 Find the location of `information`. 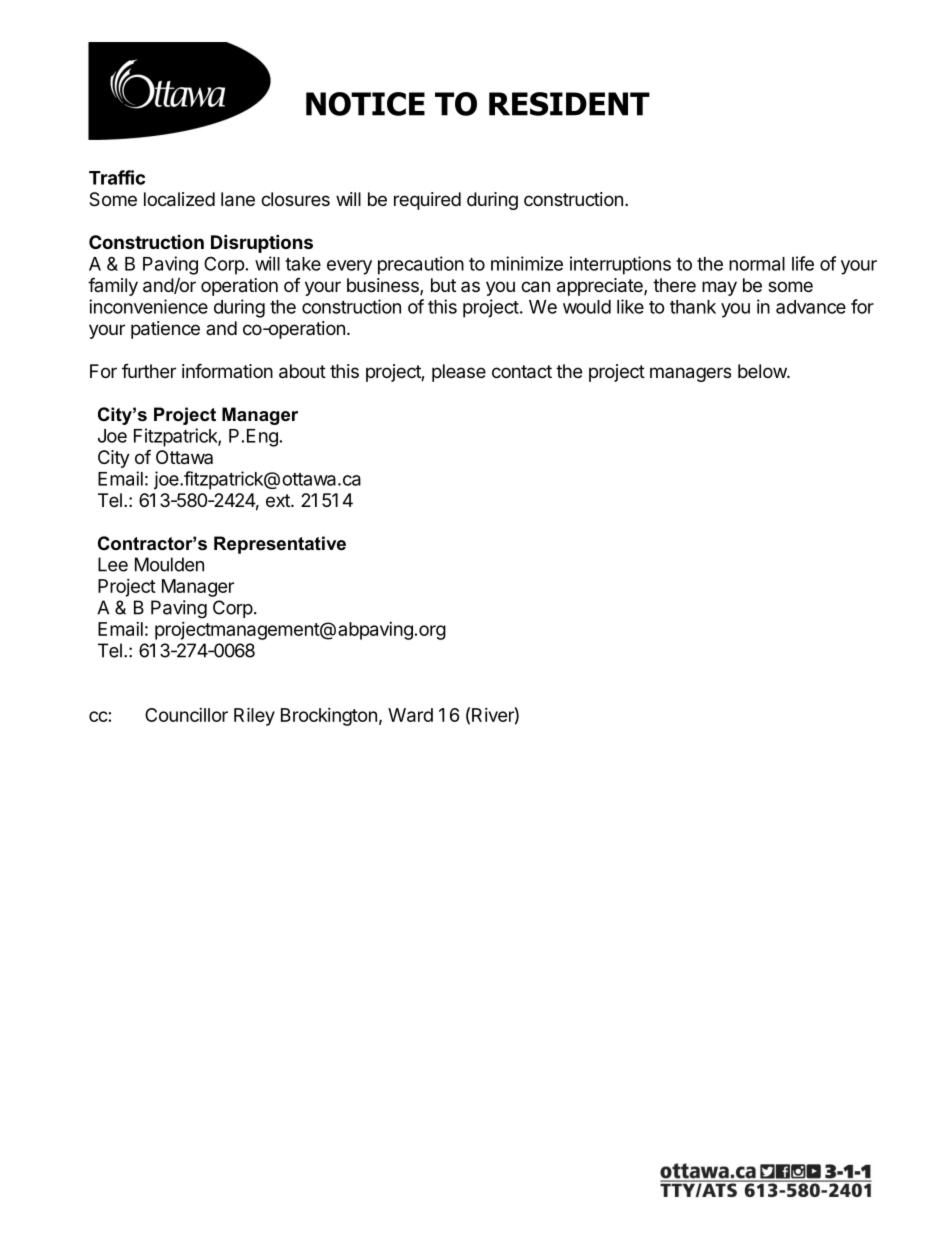

information is located at coordinates (227, 370).
